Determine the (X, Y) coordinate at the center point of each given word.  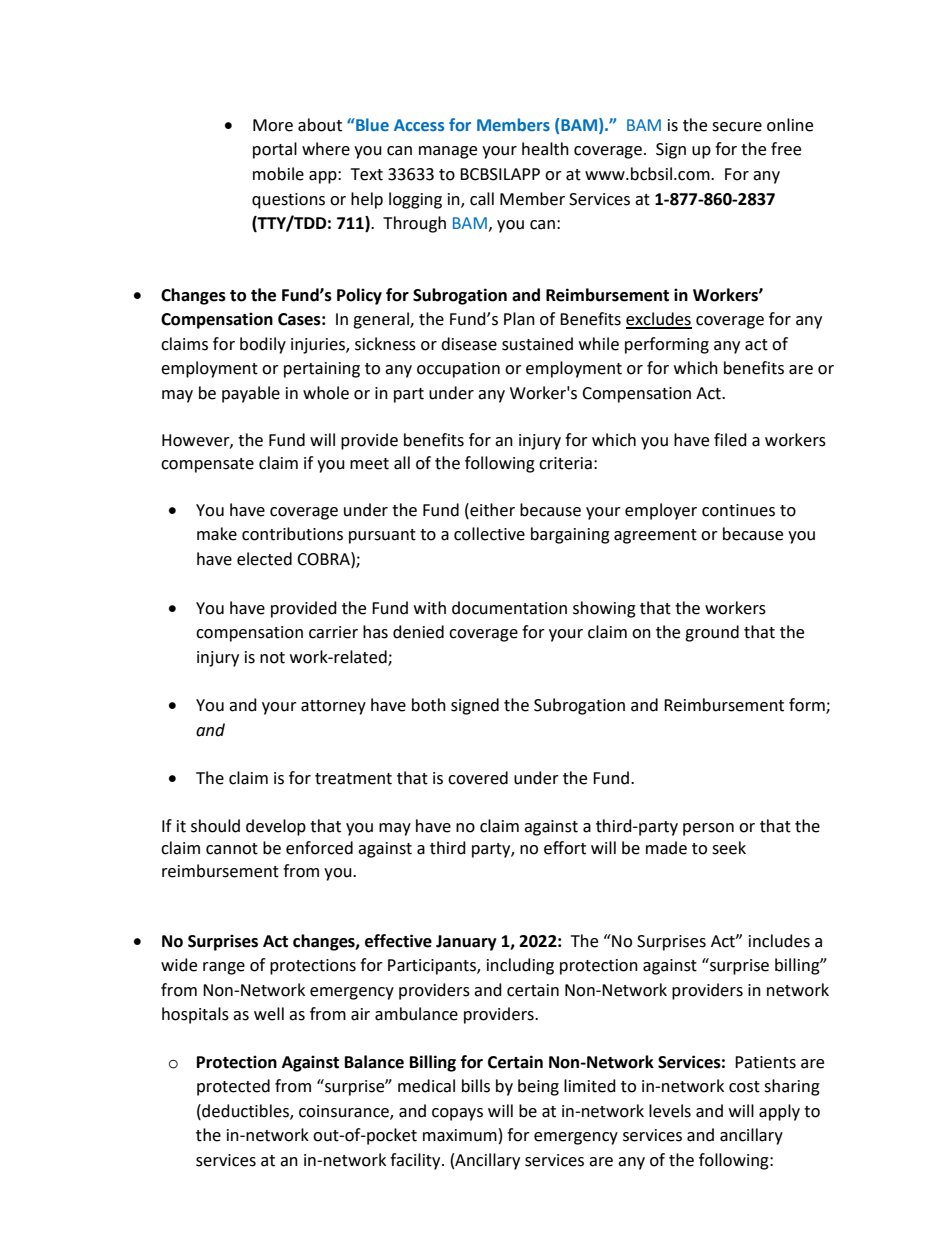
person (708, 829)
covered (478, 778)
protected (233, 1087)
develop (276, 827)
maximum (460, 1135)
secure (737, 127)
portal (275, 150)
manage (448, 152)
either (491, 510)
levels (670, 1111)
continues (738, 510)
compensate (207, 465)
